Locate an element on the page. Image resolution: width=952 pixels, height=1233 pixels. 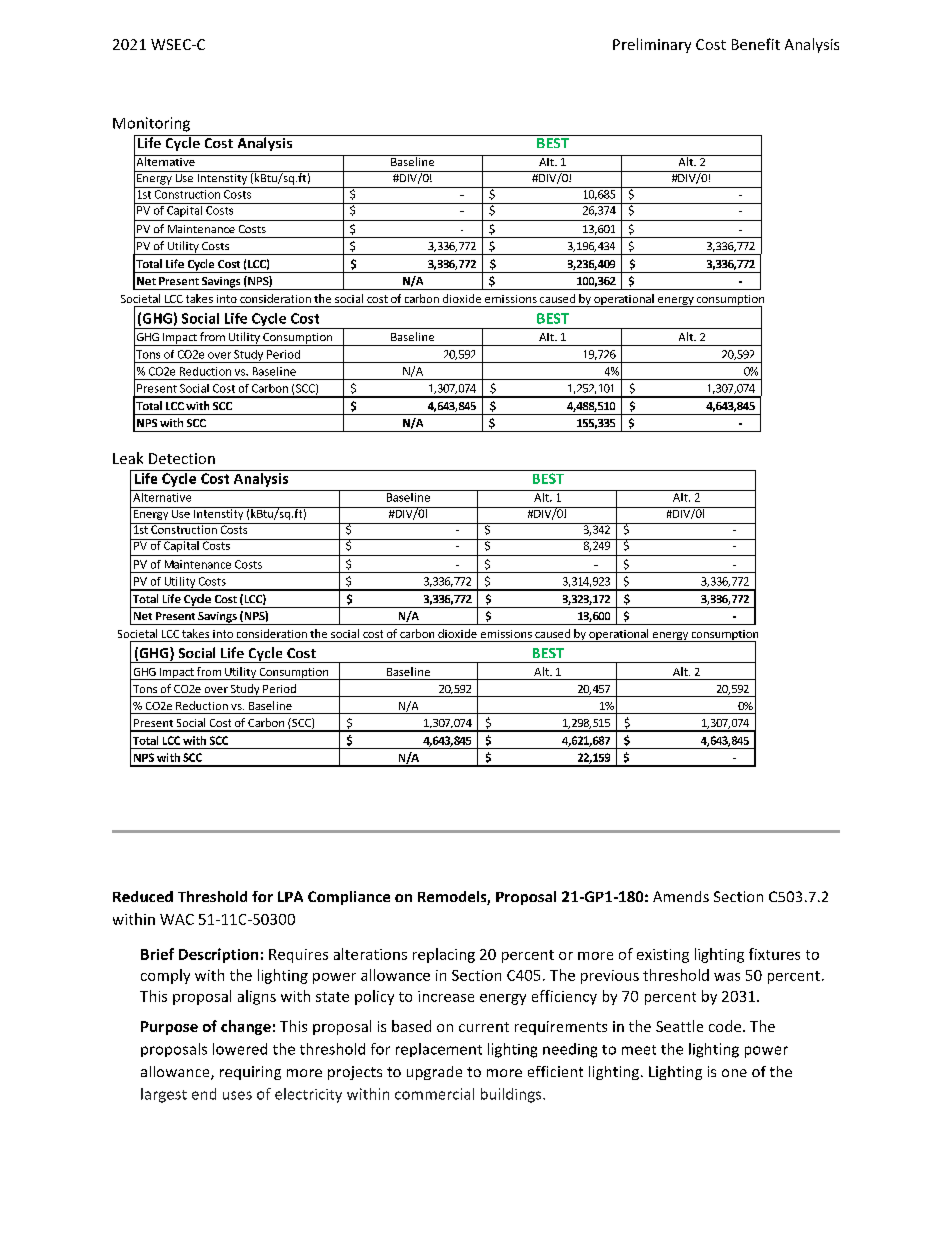
Benefit is located at coordinates (756, 44).
